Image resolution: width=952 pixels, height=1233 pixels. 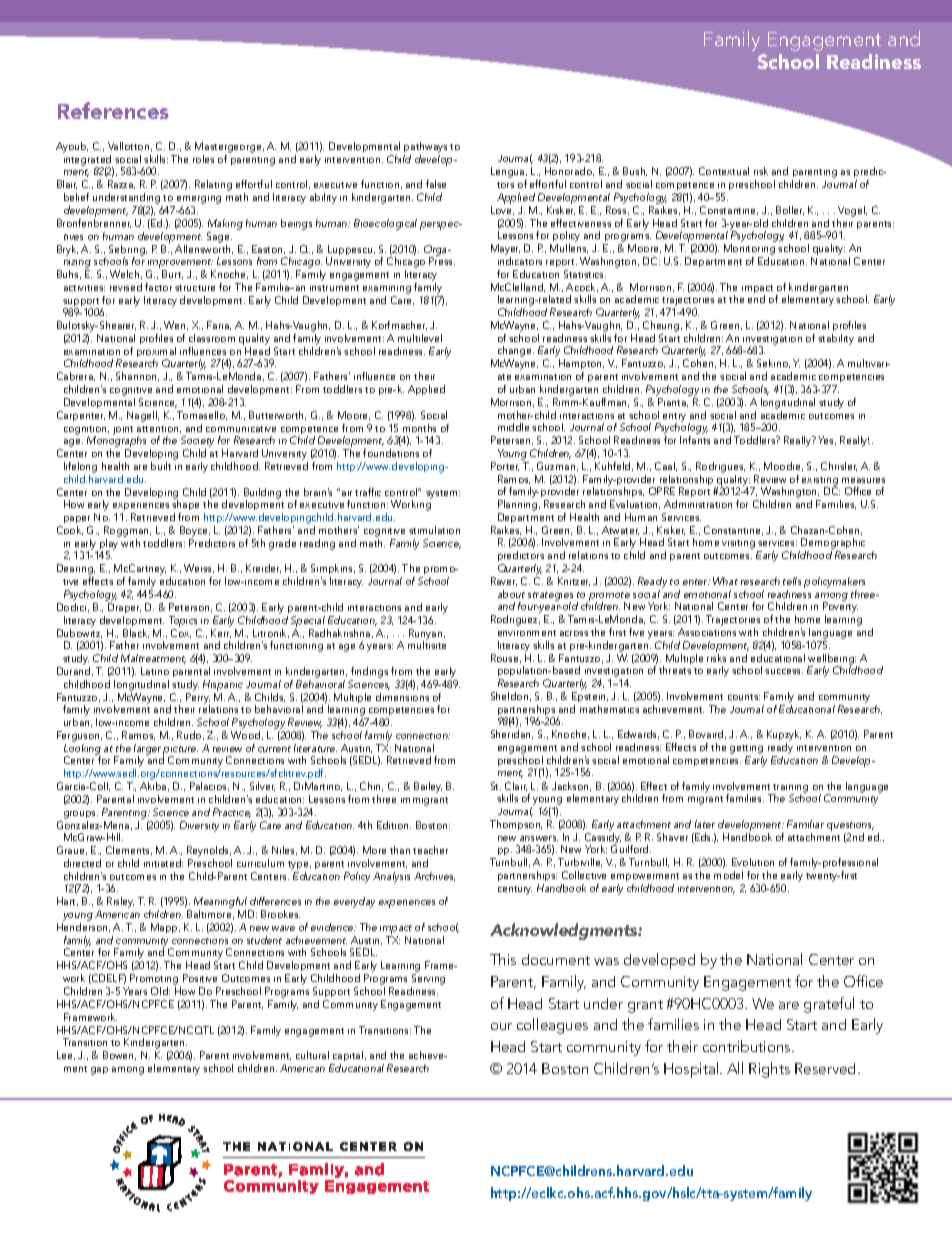 What do you see at coordinates (198, 699) in the screenshot?
I see `Perry` at bounding box center [198, 699].
